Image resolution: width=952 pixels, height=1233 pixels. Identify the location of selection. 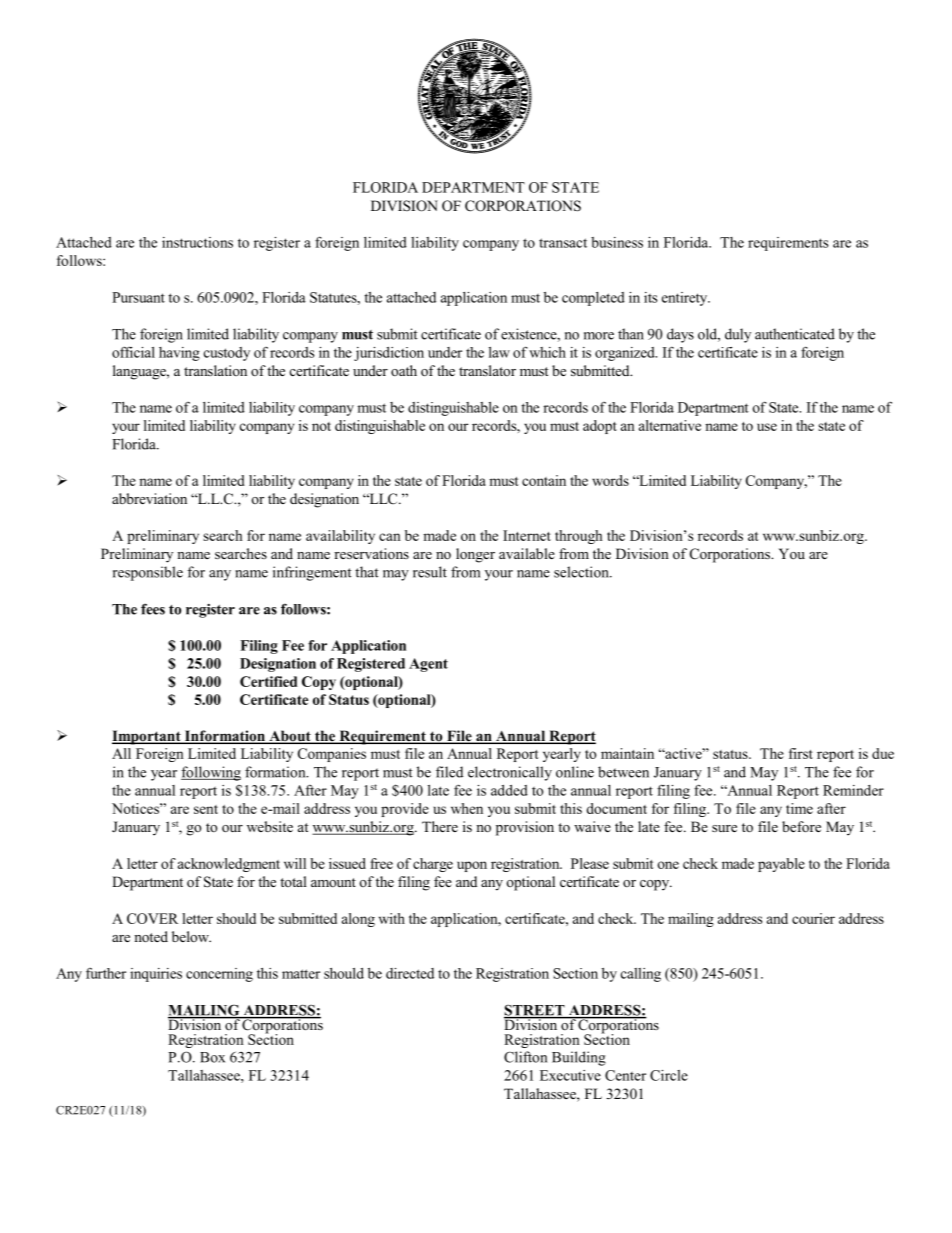
(582, 572).
